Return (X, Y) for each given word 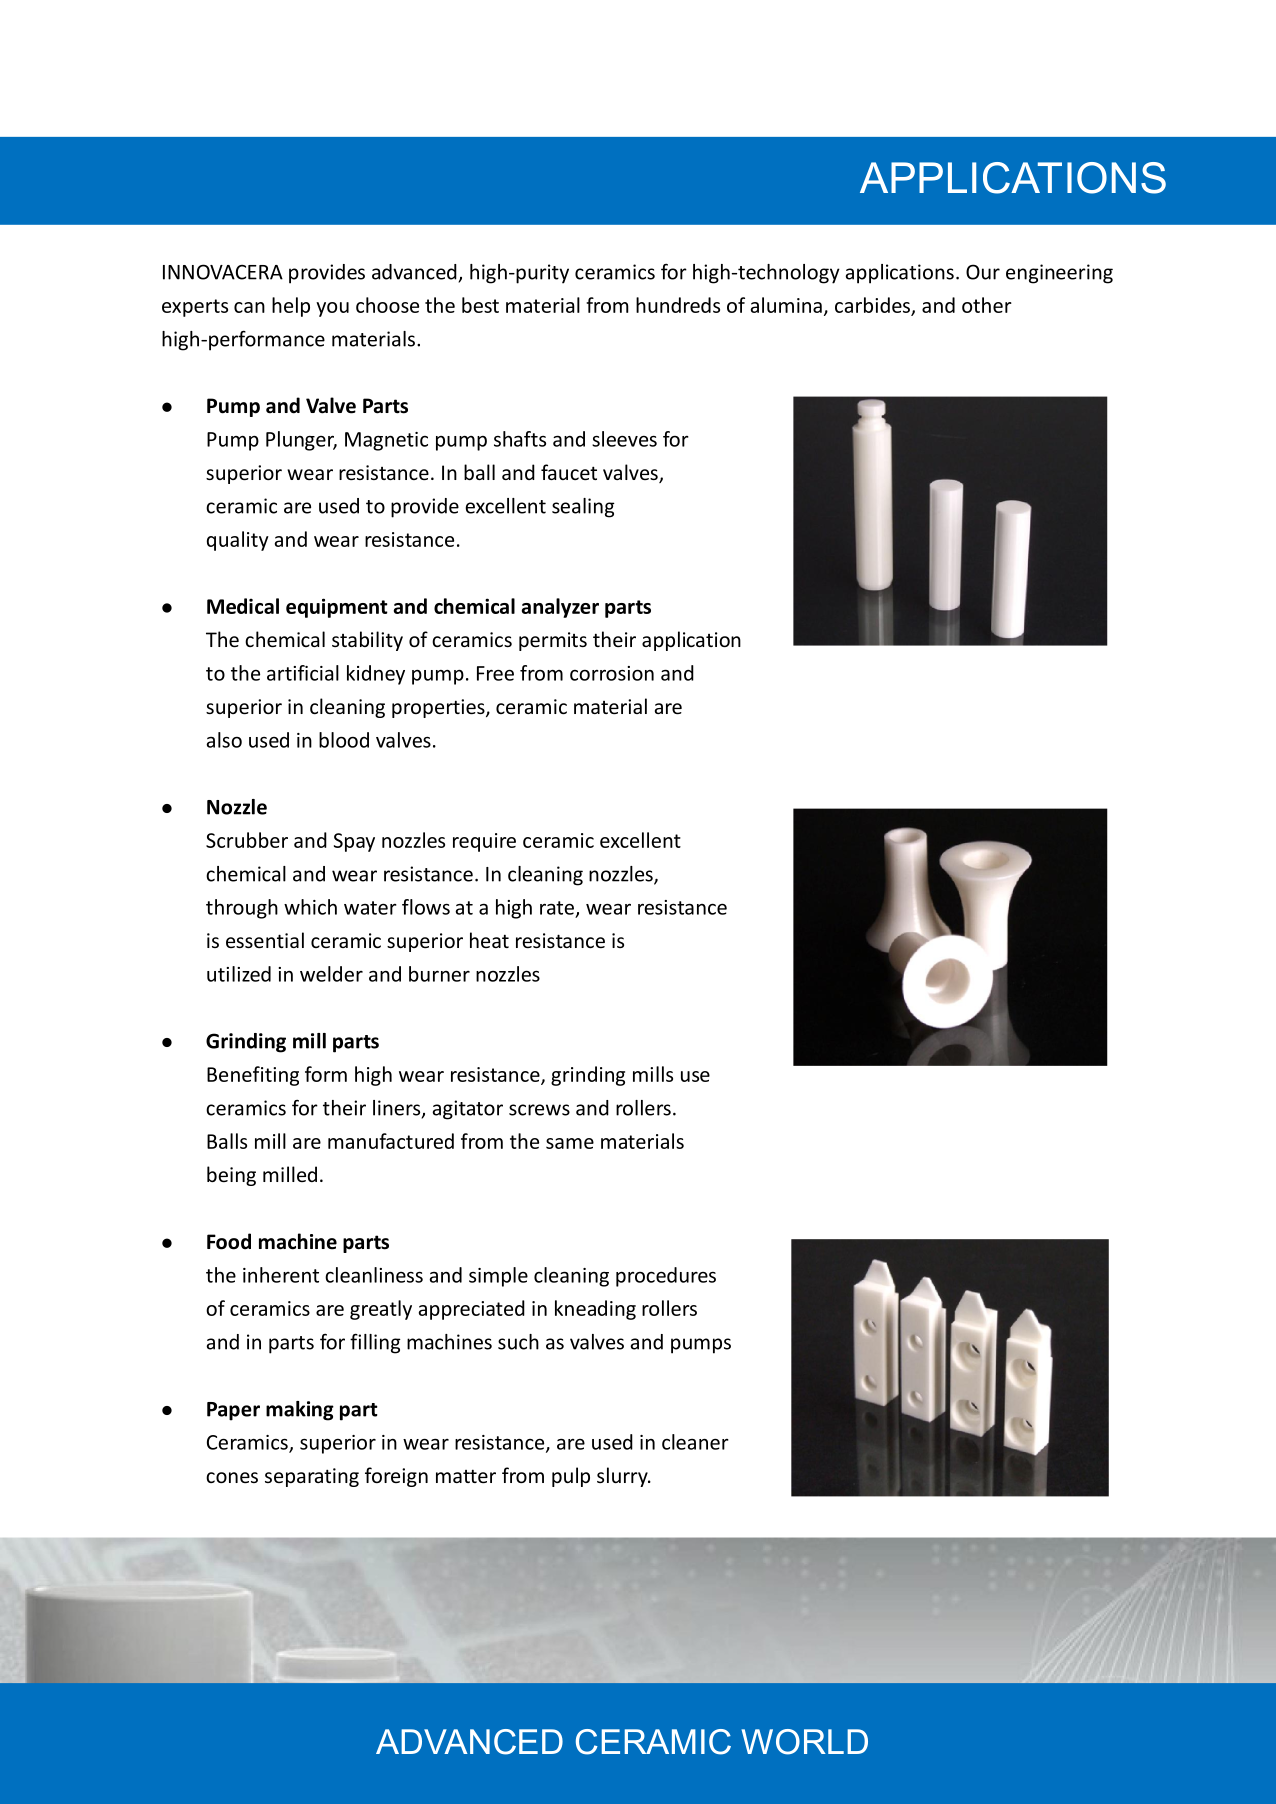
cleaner (695, 1442)
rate (557, 908)
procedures (666, 1277)
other (987, 305)
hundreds (678, 305)
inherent (281, 1275)
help (291, 307)
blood (344, 740)
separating (312, 1477)
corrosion (612, 673)
